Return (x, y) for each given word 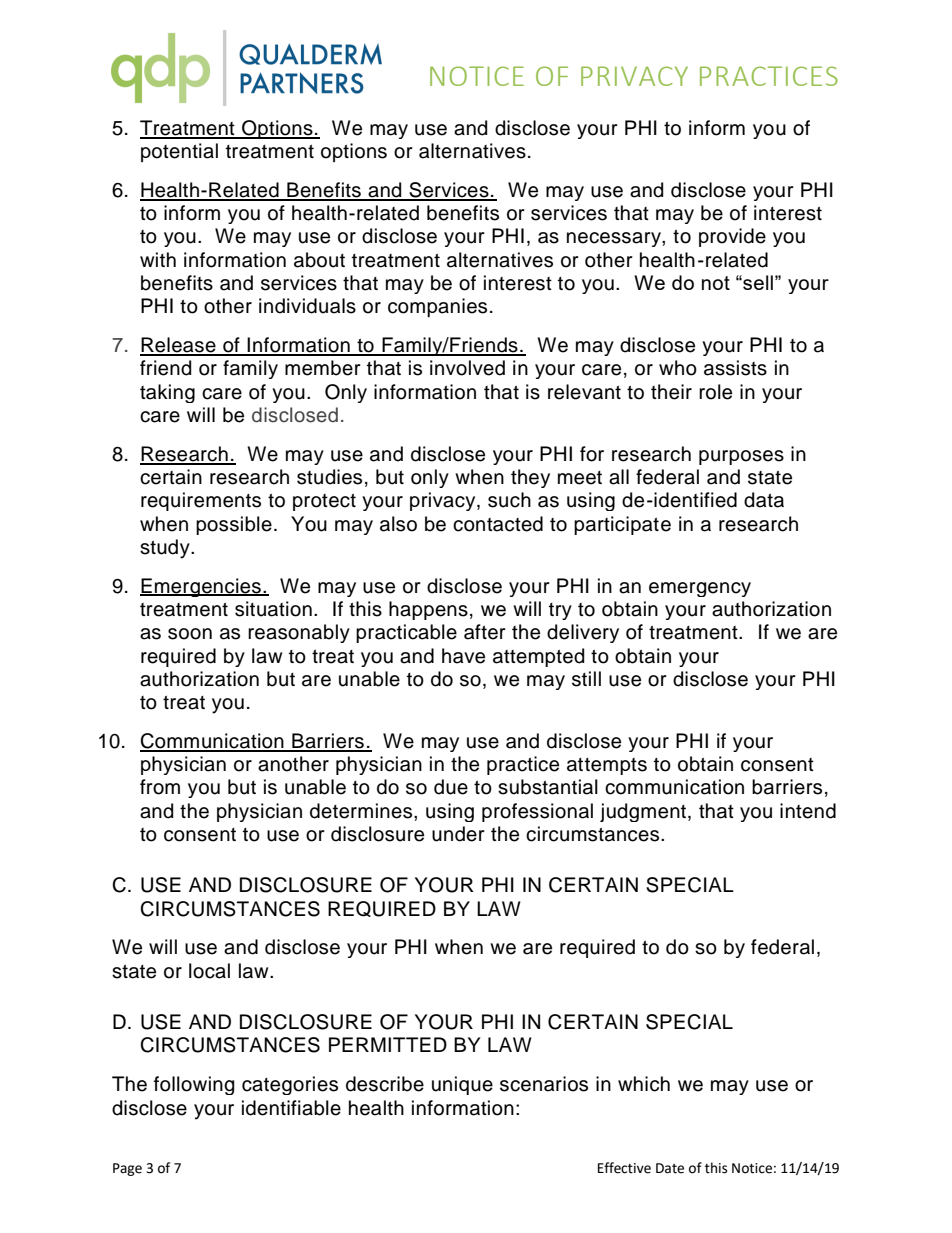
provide (732, 237)
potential (179, 152)
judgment (644, 812)
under (458, 834)
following (194, 1085)
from (160, 787)
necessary (615, 239)
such (509, 500)
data (764, 500)
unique (462, 1085)
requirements (201, 501)
